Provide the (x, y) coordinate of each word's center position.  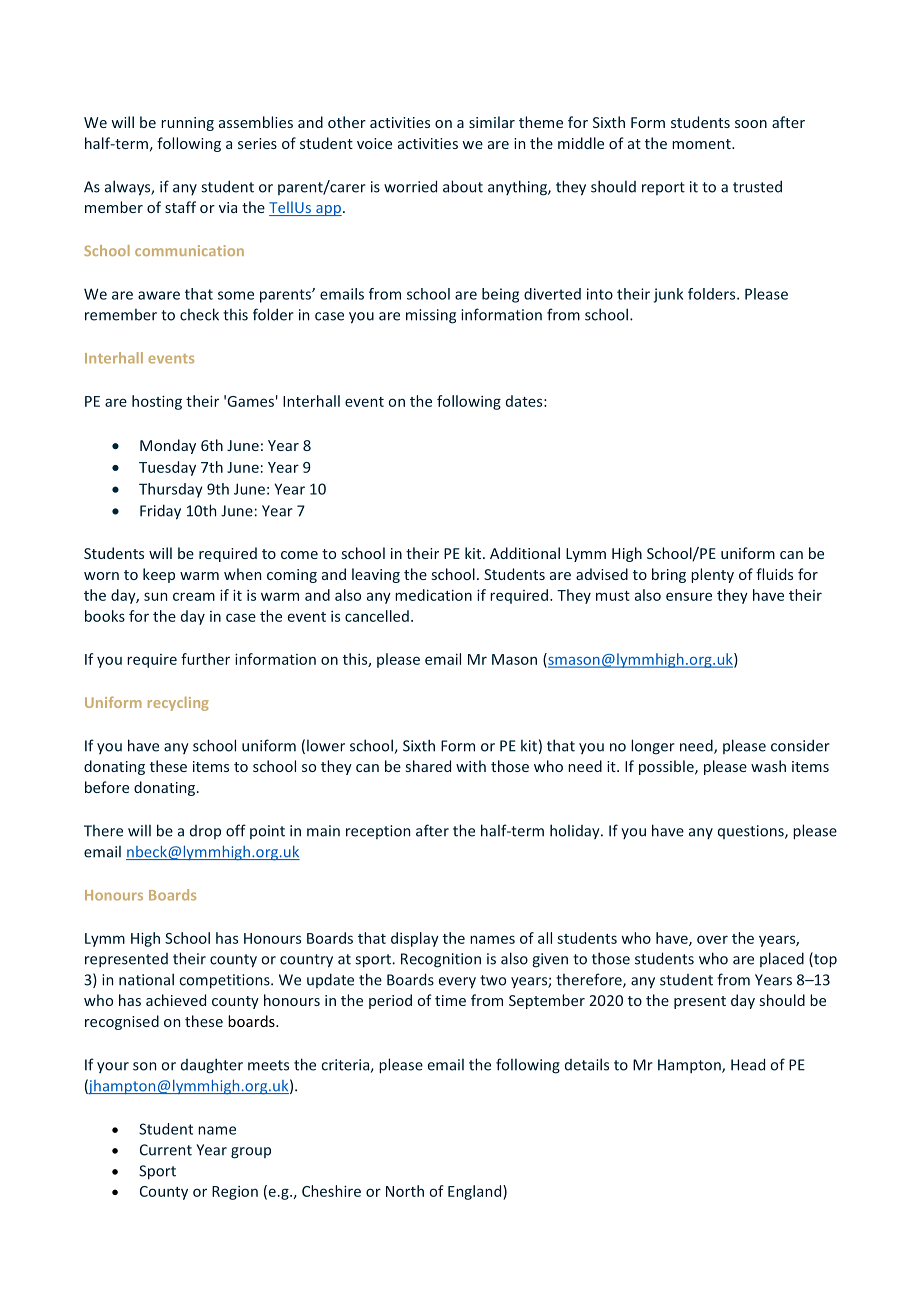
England (476, 1192)
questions (752, 832)
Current (166, 1150)
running (187, 124)
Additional (525, 553)
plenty (712, 575)
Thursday (170, 490)
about (463, 186)
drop (205, 832)
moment (702, 144)
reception (378, 832)
